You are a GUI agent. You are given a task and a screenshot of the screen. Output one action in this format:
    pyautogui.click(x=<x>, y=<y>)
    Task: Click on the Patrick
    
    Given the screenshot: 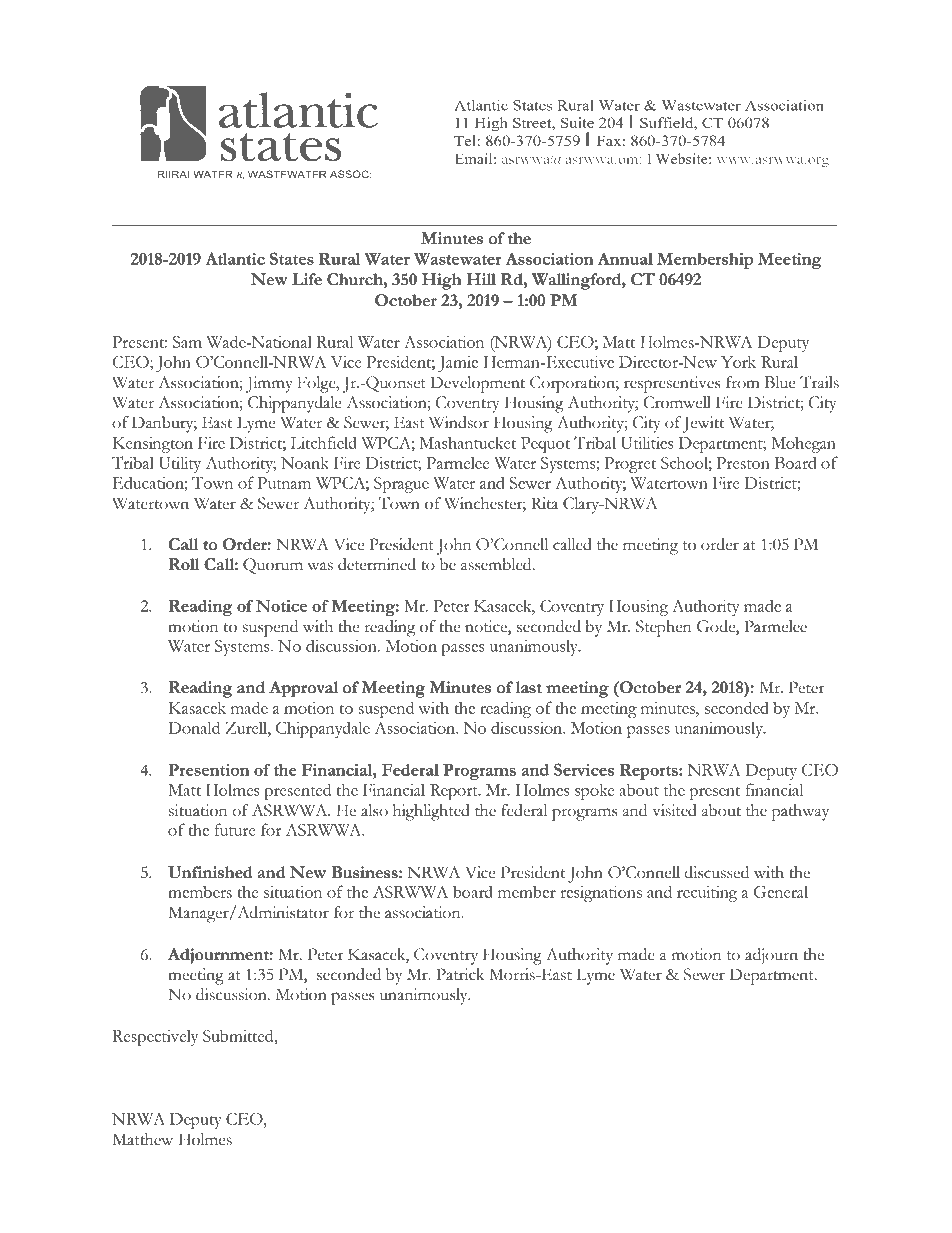 What is the action you would take?
    pyautogui.click(x=460, y=974)
